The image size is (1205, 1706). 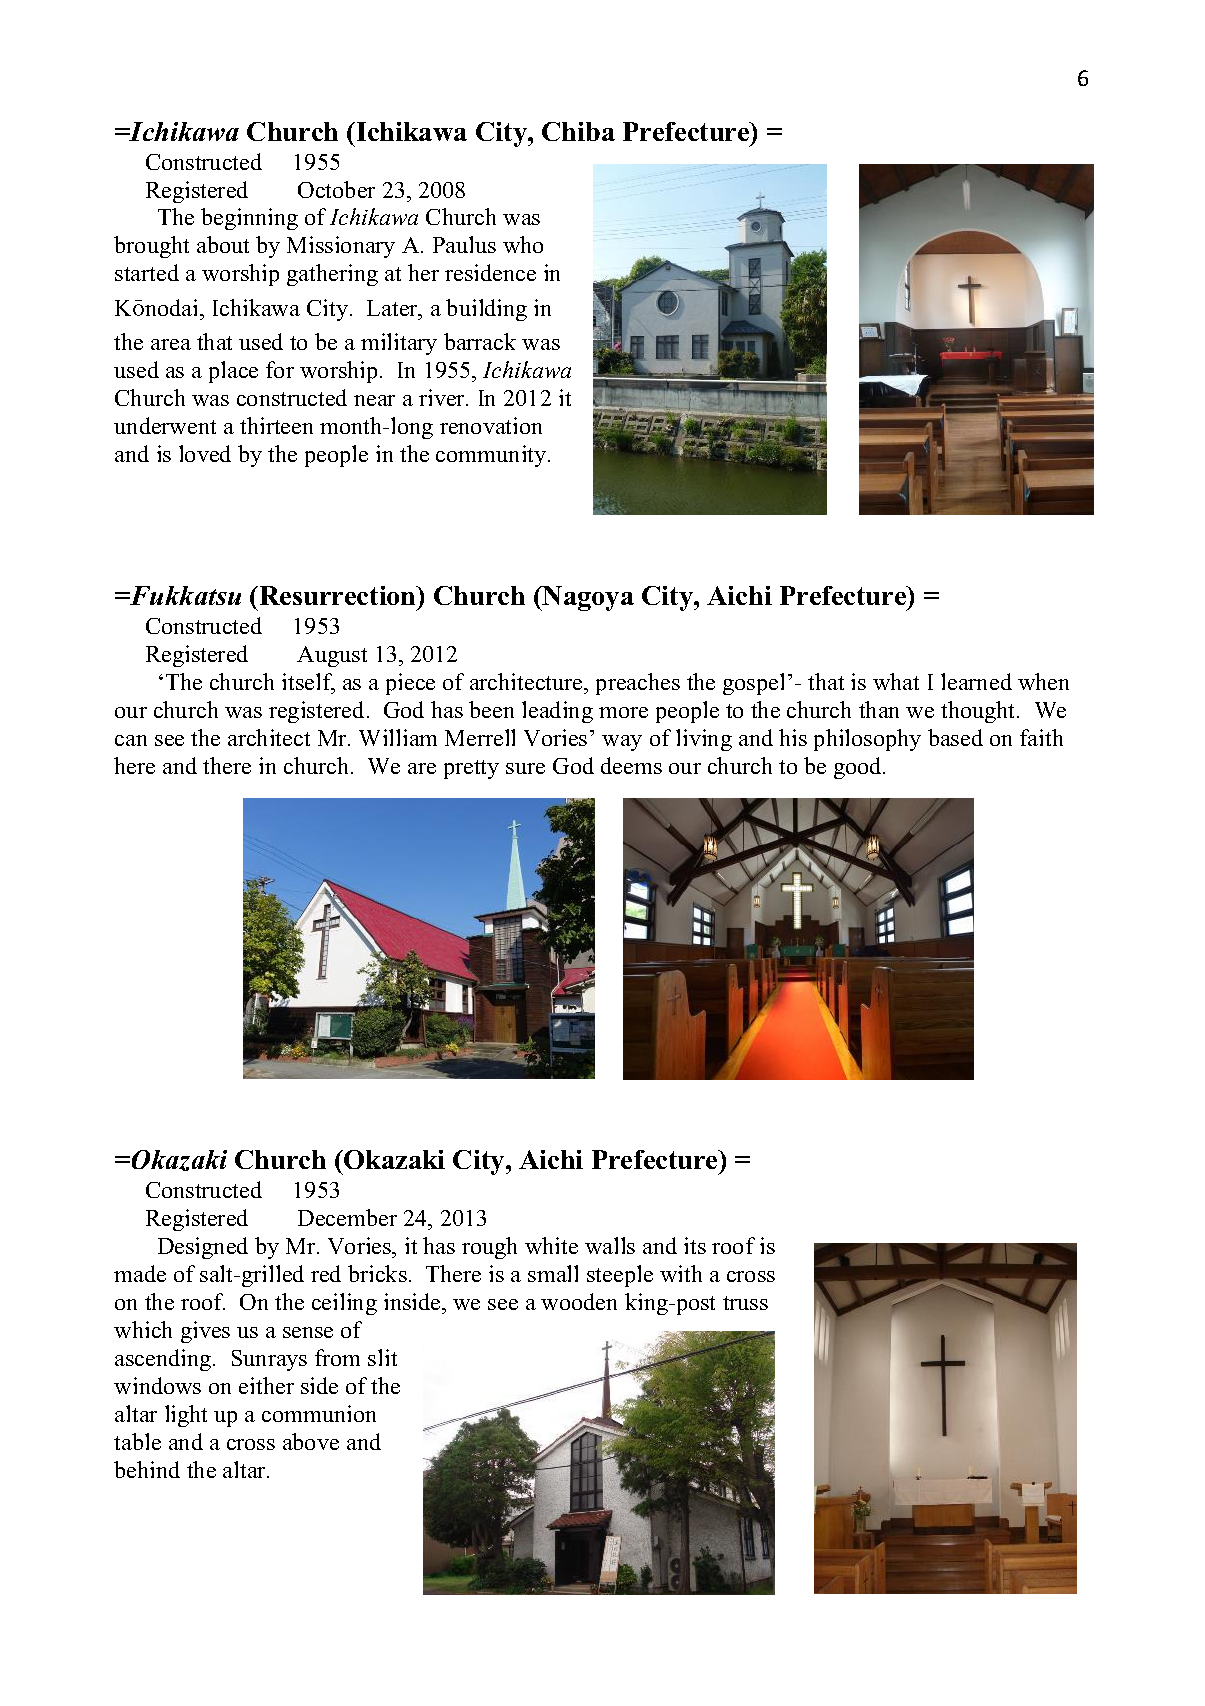 What do you see at coordinates (896, 681) in the screenshot?
I see `what` at bounding box center [896, 681].
